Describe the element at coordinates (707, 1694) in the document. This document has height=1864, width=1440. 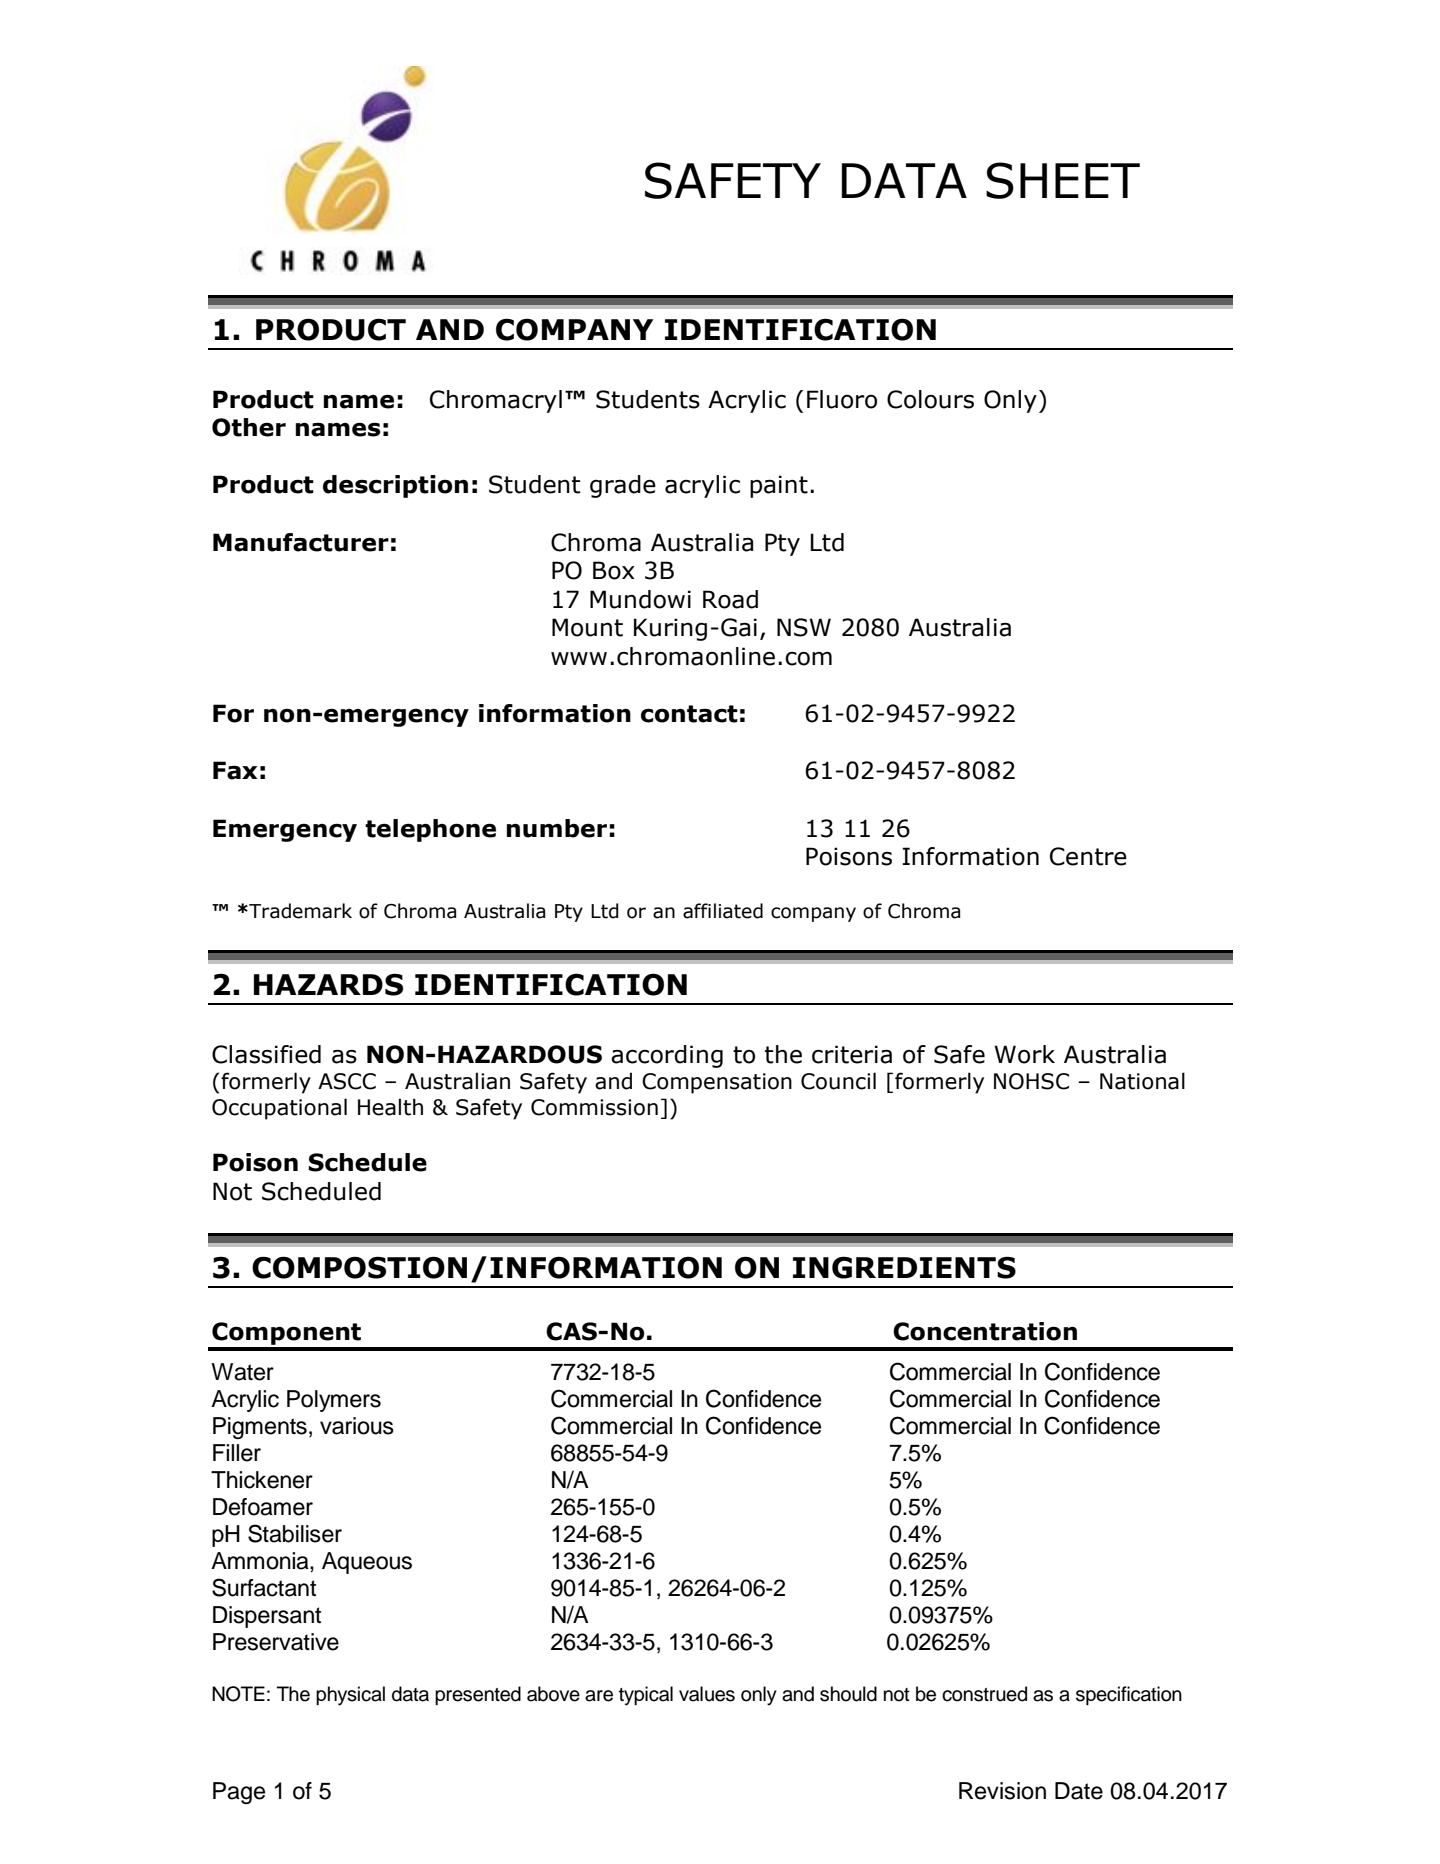
I see `values` at that location.
